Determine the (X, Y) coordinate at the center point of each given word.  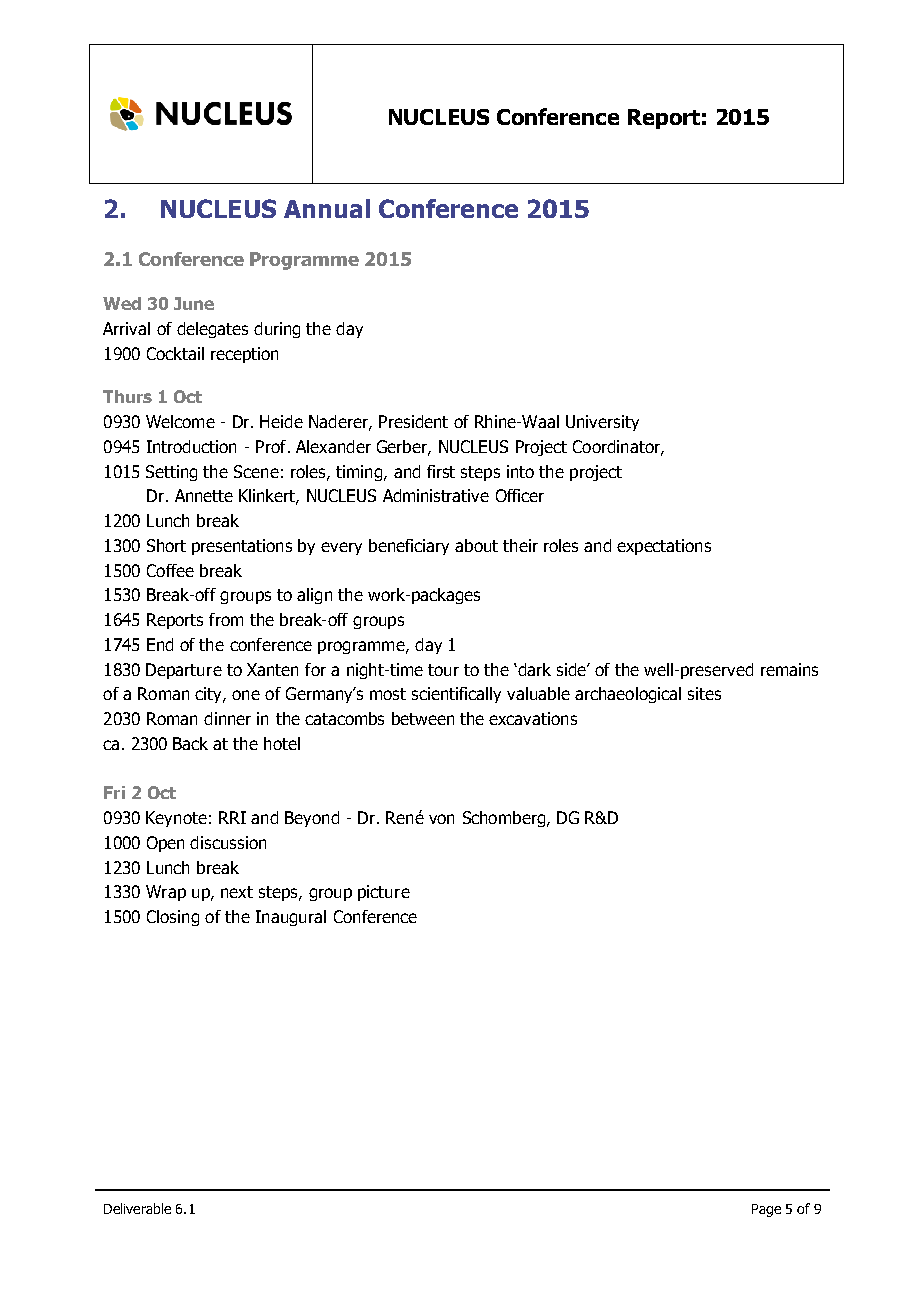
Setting (171, 473)
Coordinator (617, 447)
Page (766, 1210)
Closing (173, 918)
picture (384, 893)
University (602, 423)
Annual (327, 208)
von (441, 819)
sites (704, 693)
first (441, 471)
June (194, 303)
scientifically (456, 695)
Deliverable (137, 1208)
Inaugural (291, 918)
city (209, 695)
